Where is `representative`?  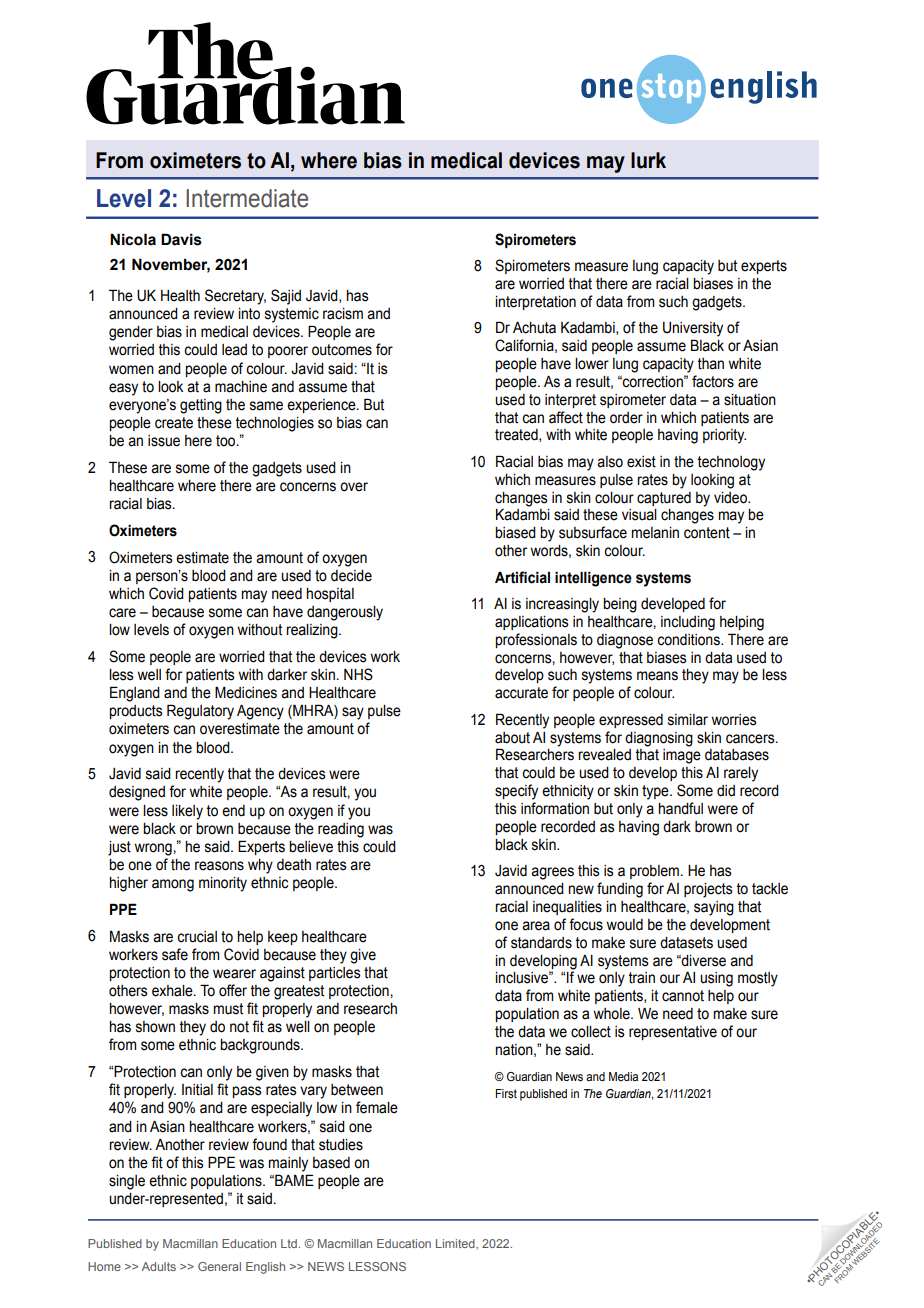 representative is located at coordinates (673, 1033).
